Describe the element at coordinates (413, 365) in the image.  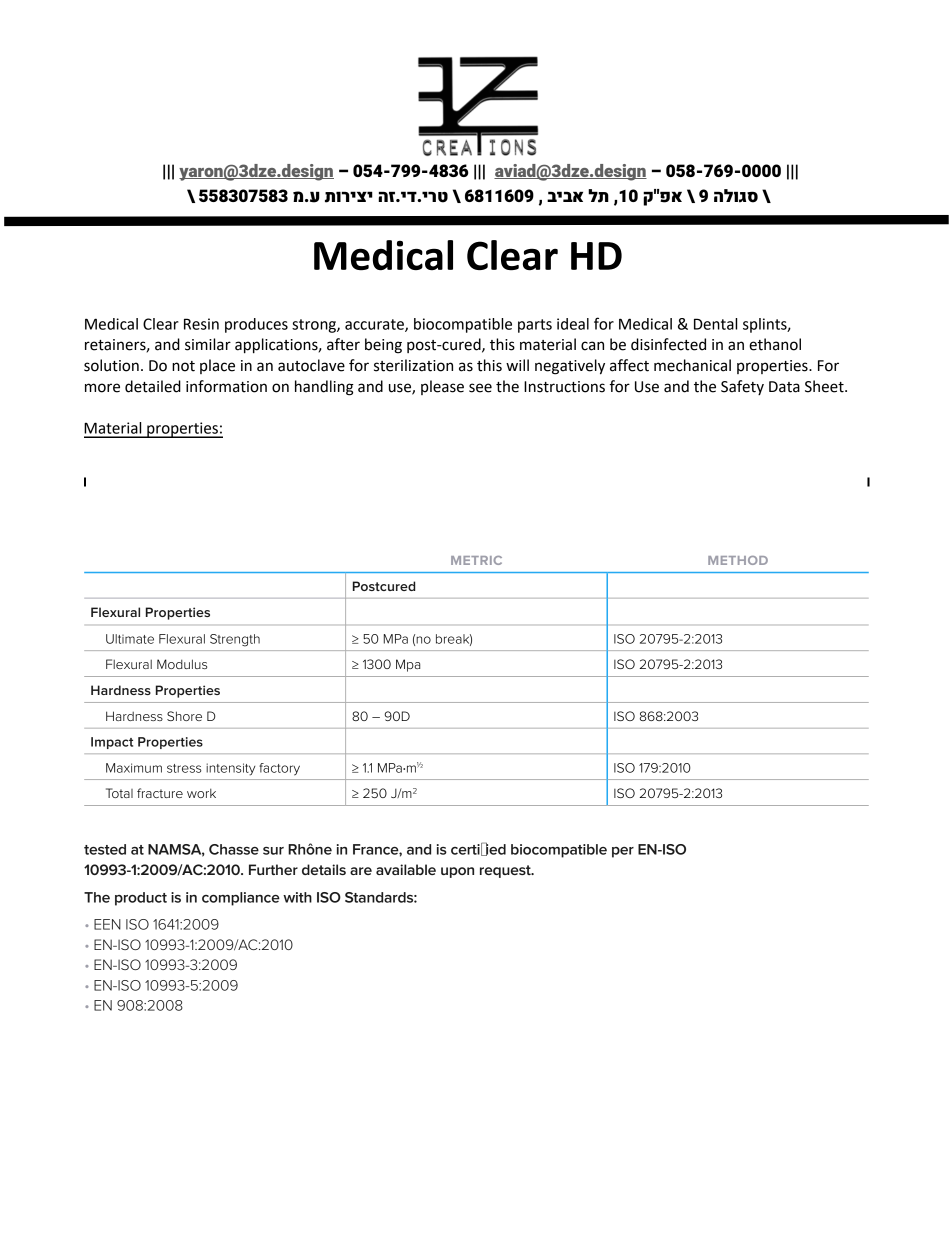
I see `sterilization` at that location.
